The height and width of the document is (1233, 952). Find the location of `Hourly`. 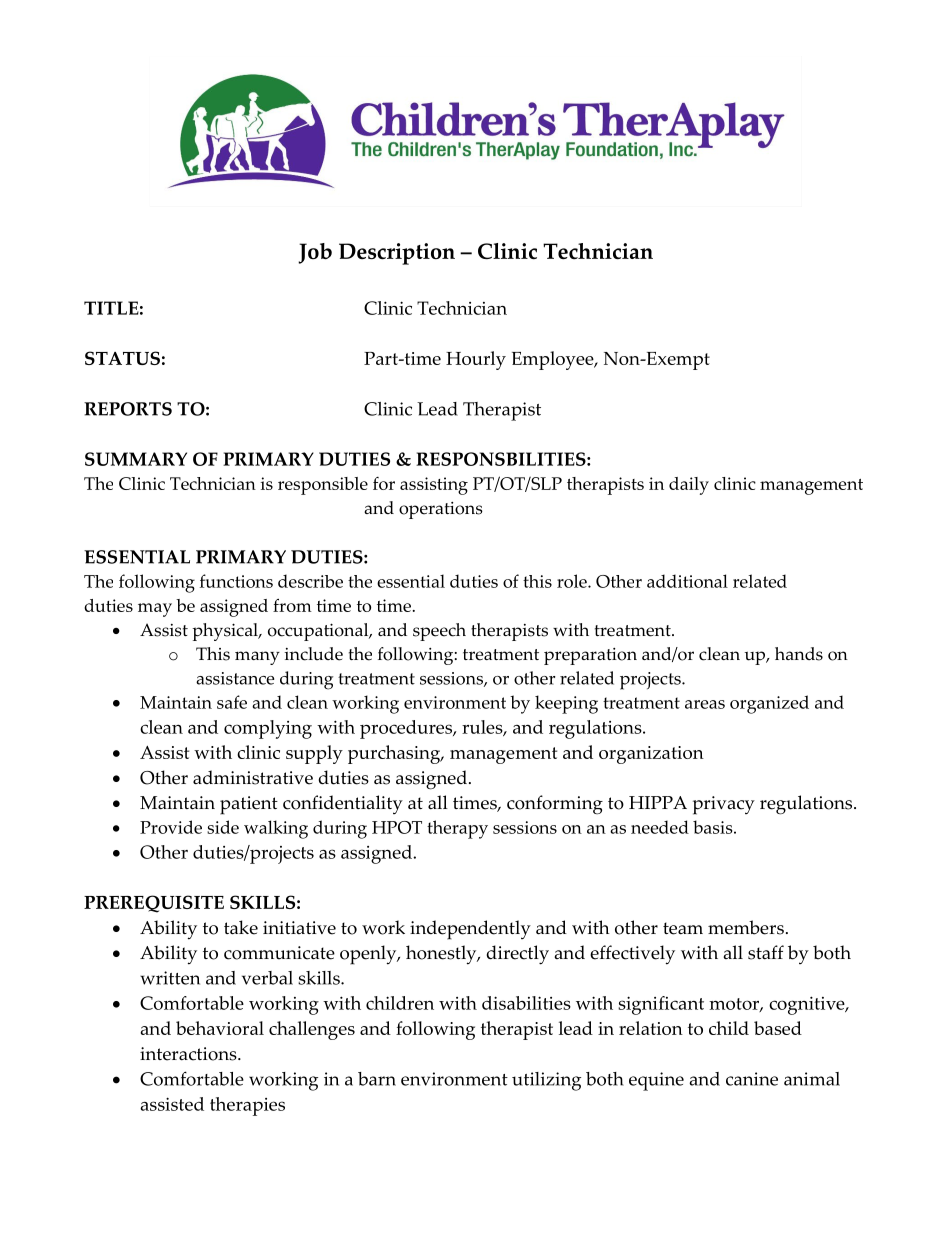

Hourly is located at coordinates (476, 360).
